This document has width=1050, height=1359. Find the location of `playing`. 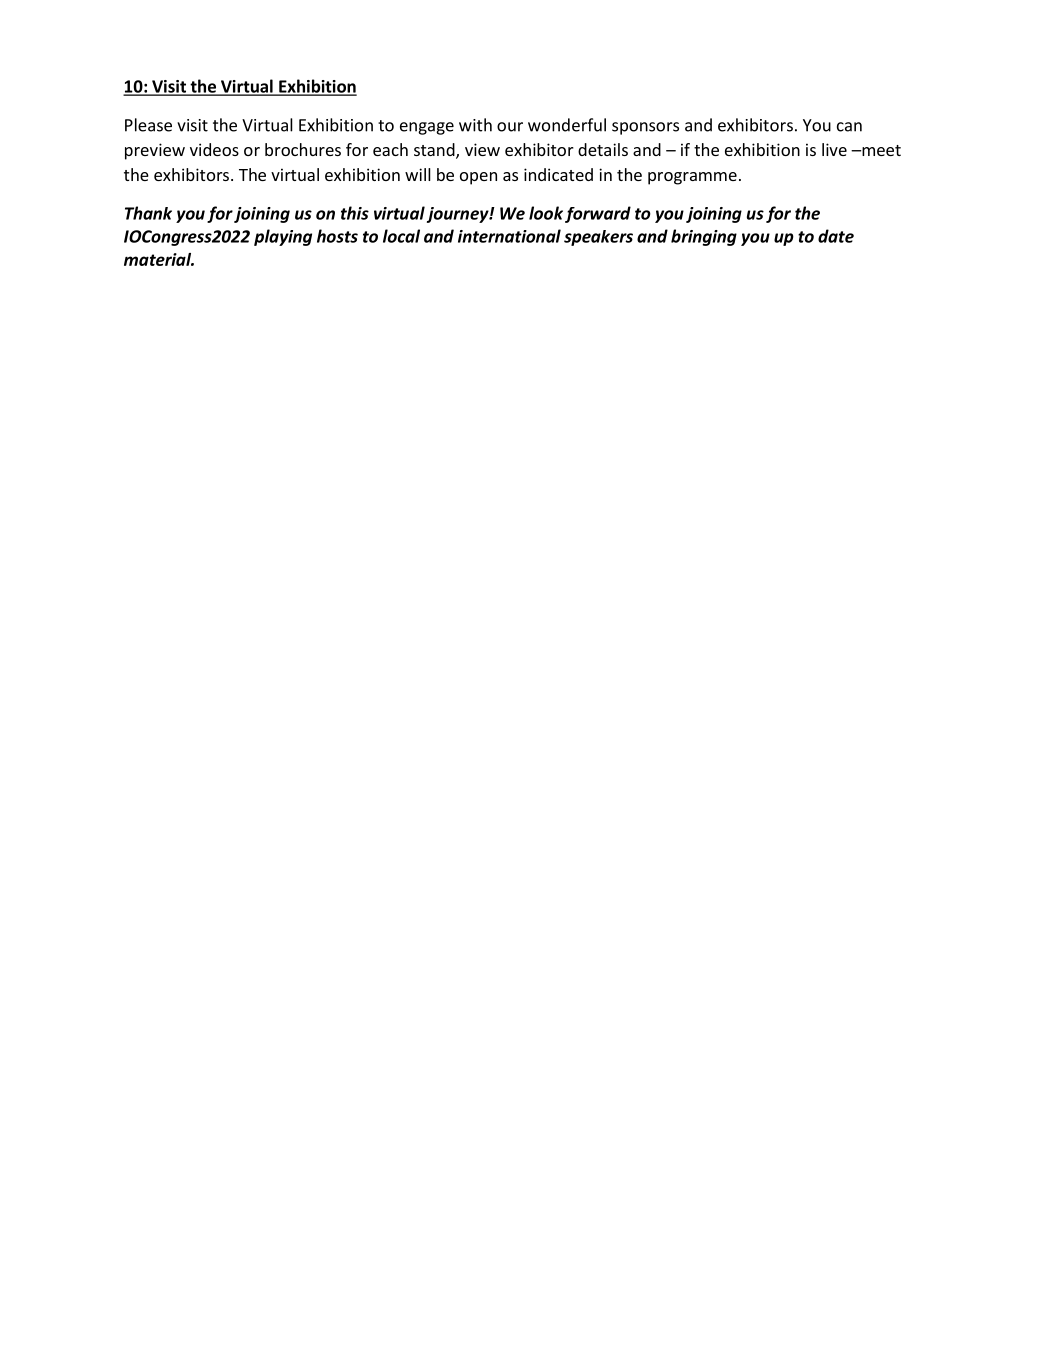

playing is located at coordinates (283, 237).
